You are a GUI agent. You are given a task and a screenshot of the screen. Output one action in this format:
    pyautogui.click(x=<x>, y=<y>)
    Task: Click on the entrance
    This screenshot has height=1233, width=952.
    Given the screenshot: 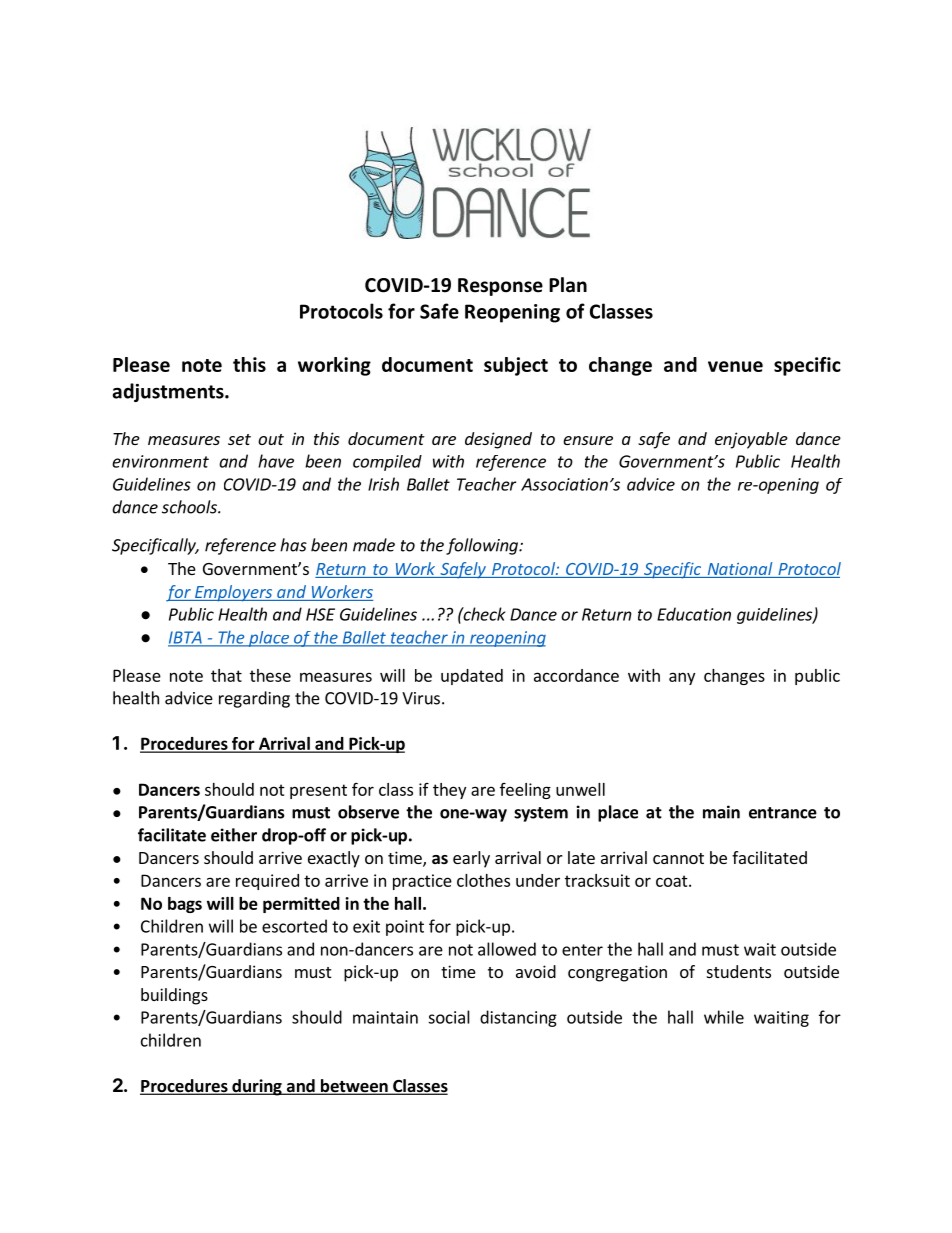 What is the action you would take?
    pyautogui.click(x=783, y=813)
